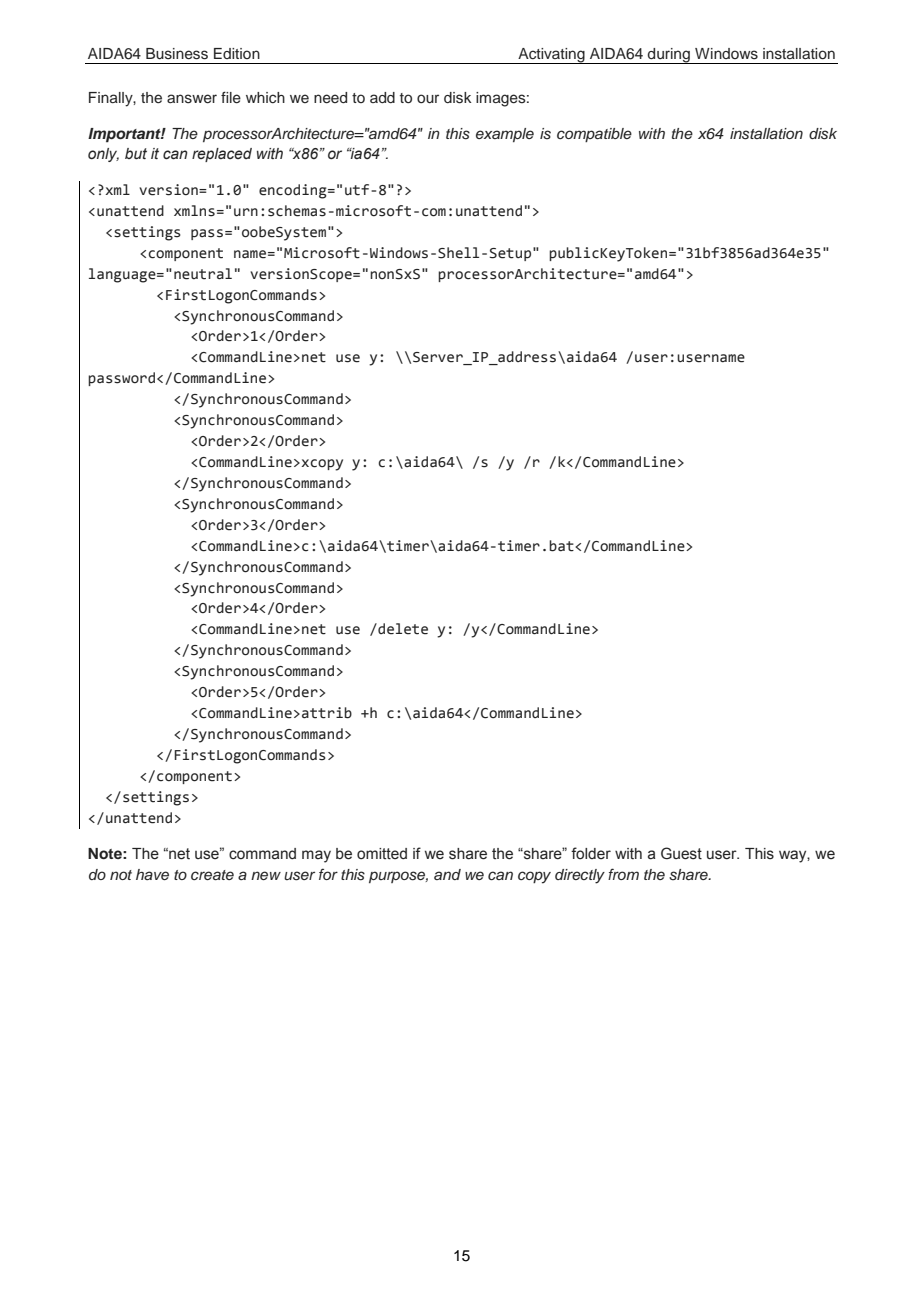 This screenshot has width=924, height=1308. I want to click on during, so click(669, 56).
